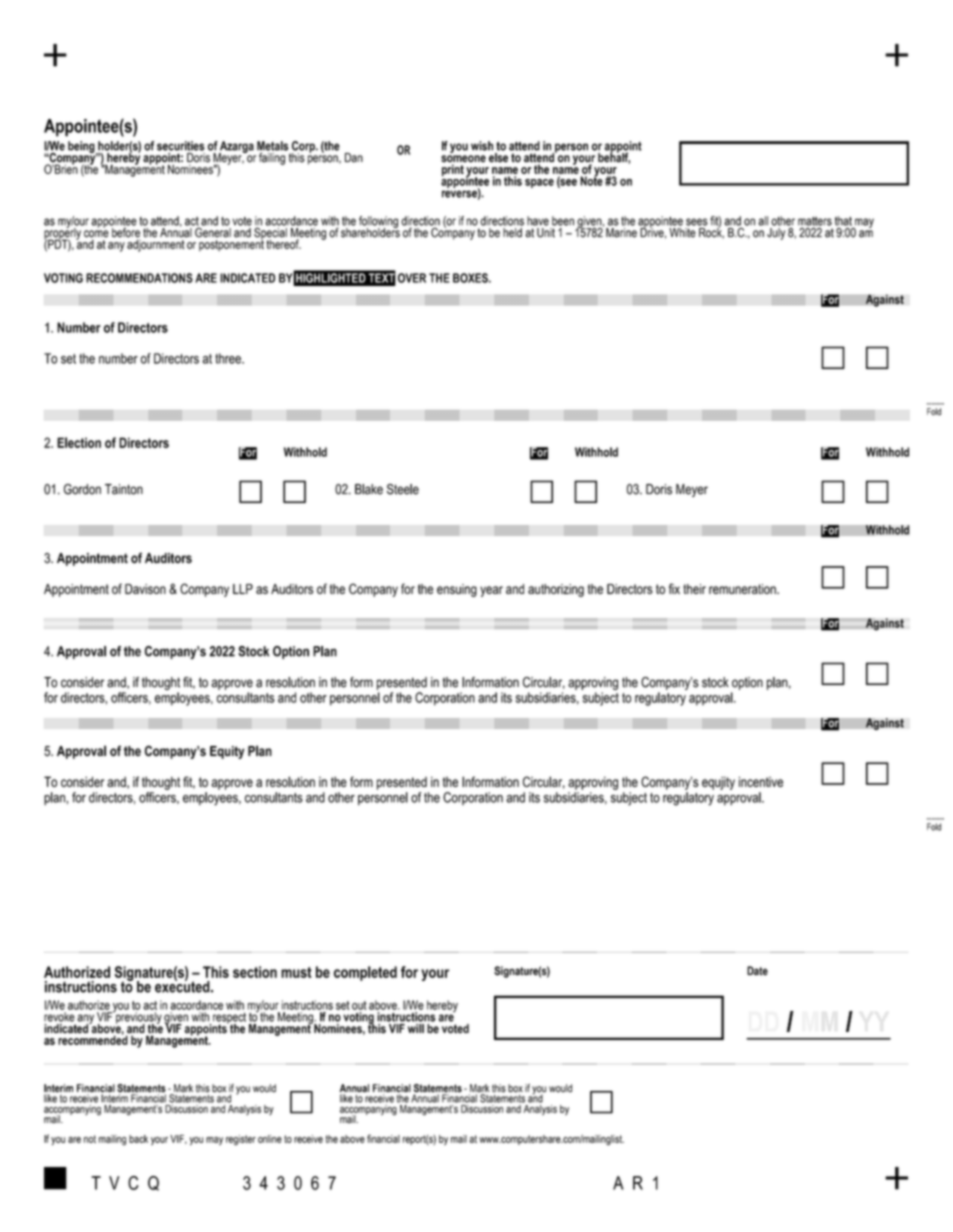 The image size is (953, 1232). I want to click on Date, so click(757, 971).
